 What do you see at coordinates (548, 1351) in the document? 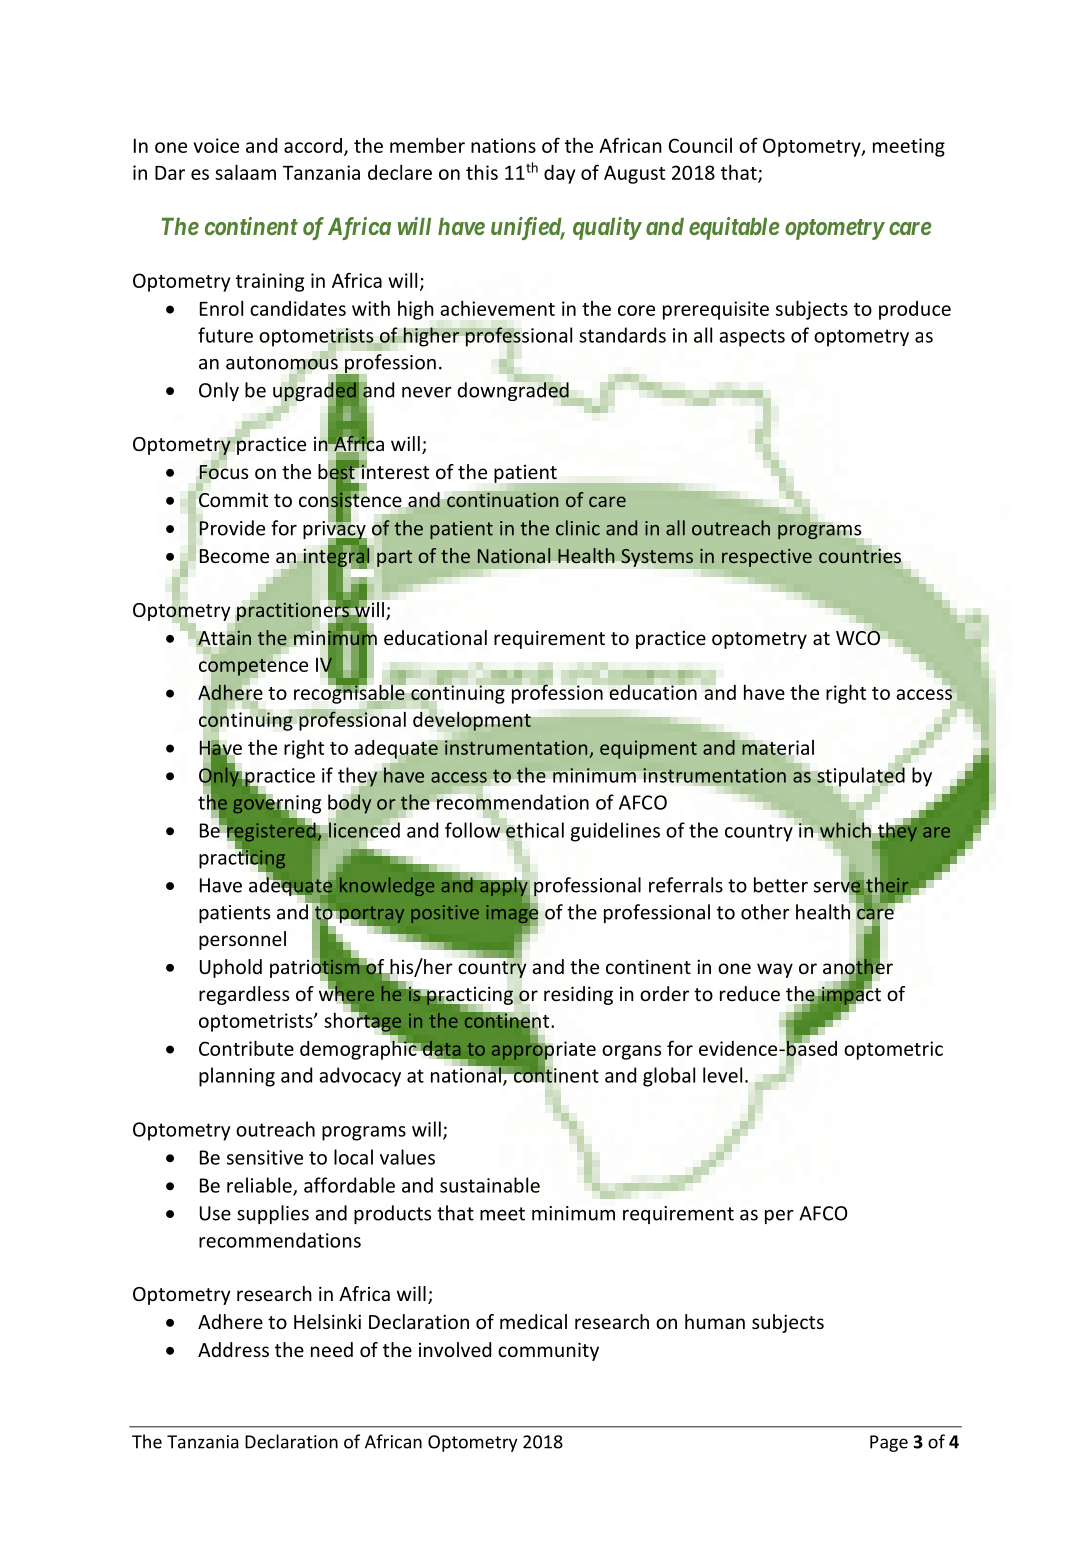
I see `community` at bounding box center [548, 1351].
